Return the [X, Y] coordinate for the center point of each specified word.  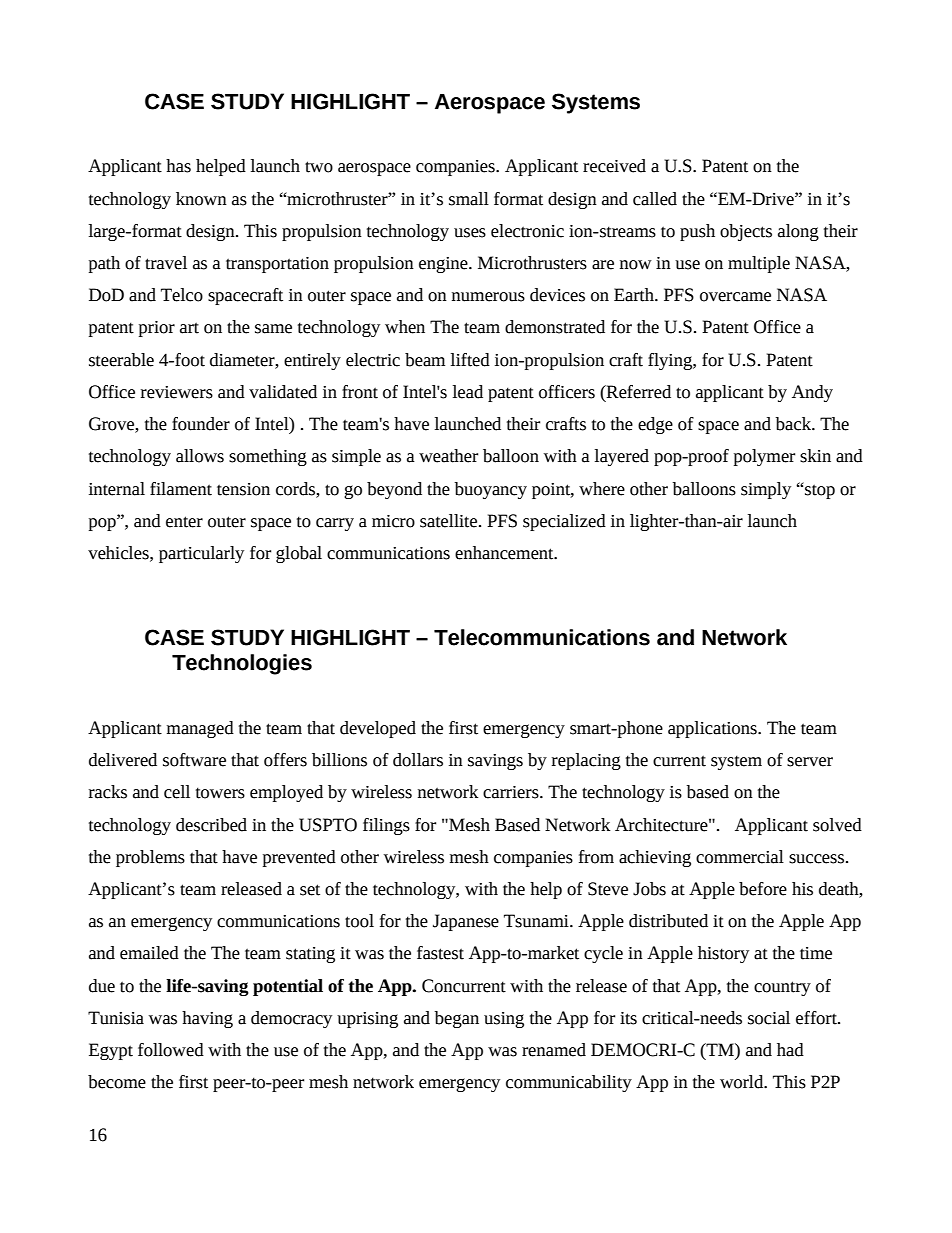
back [794, 424]
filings [386, 826]
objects [746, 232]
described [211, 825]
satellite [450, 521]
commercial [740, 857]
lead [468, 392]
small [469, 199]
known [201, 199]
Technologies [242, 664]
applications [713, 729]
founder [201, 424]
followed [171, 1050]
